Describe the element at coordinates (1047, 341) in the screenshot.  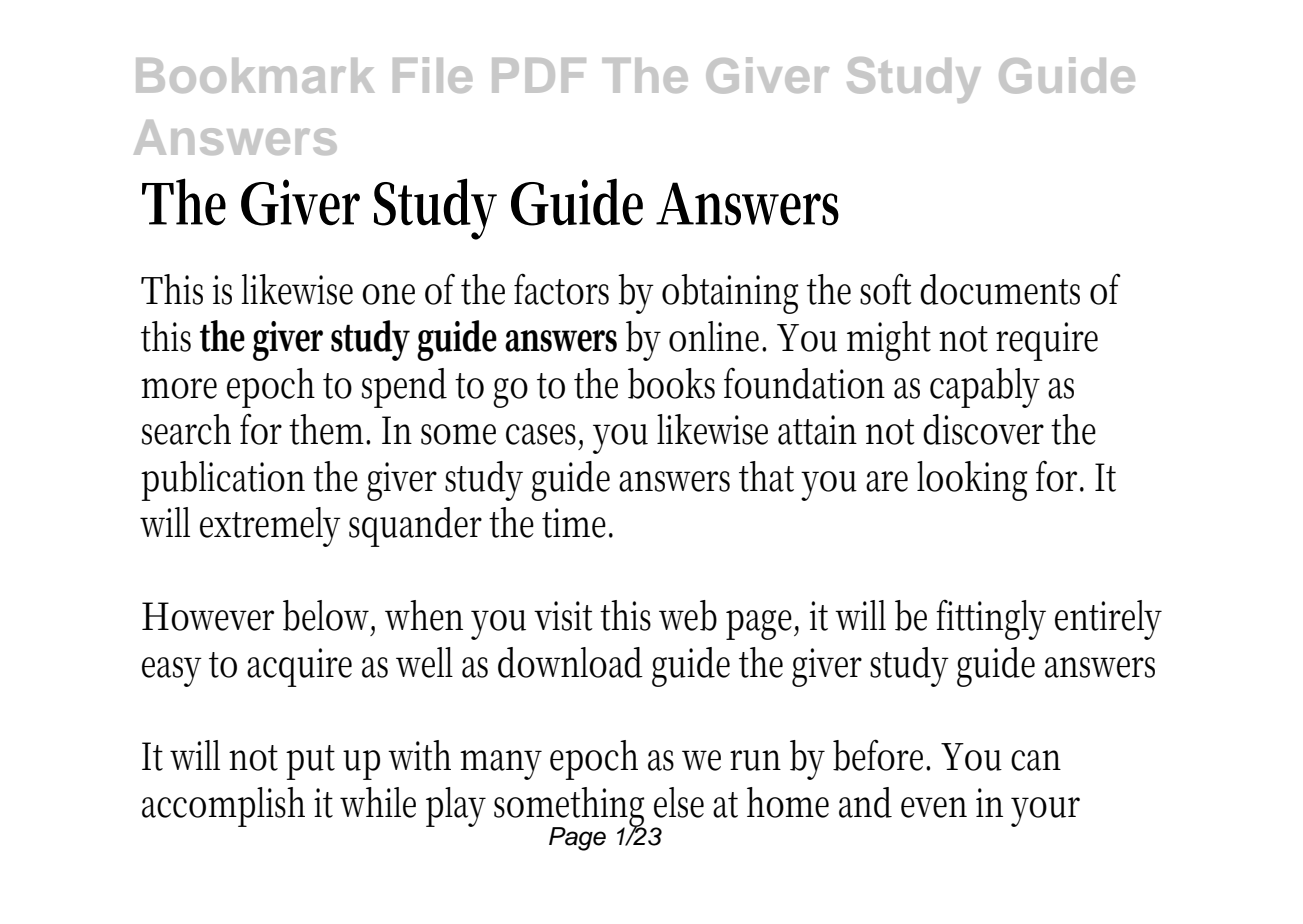
I see `require` at that location.
